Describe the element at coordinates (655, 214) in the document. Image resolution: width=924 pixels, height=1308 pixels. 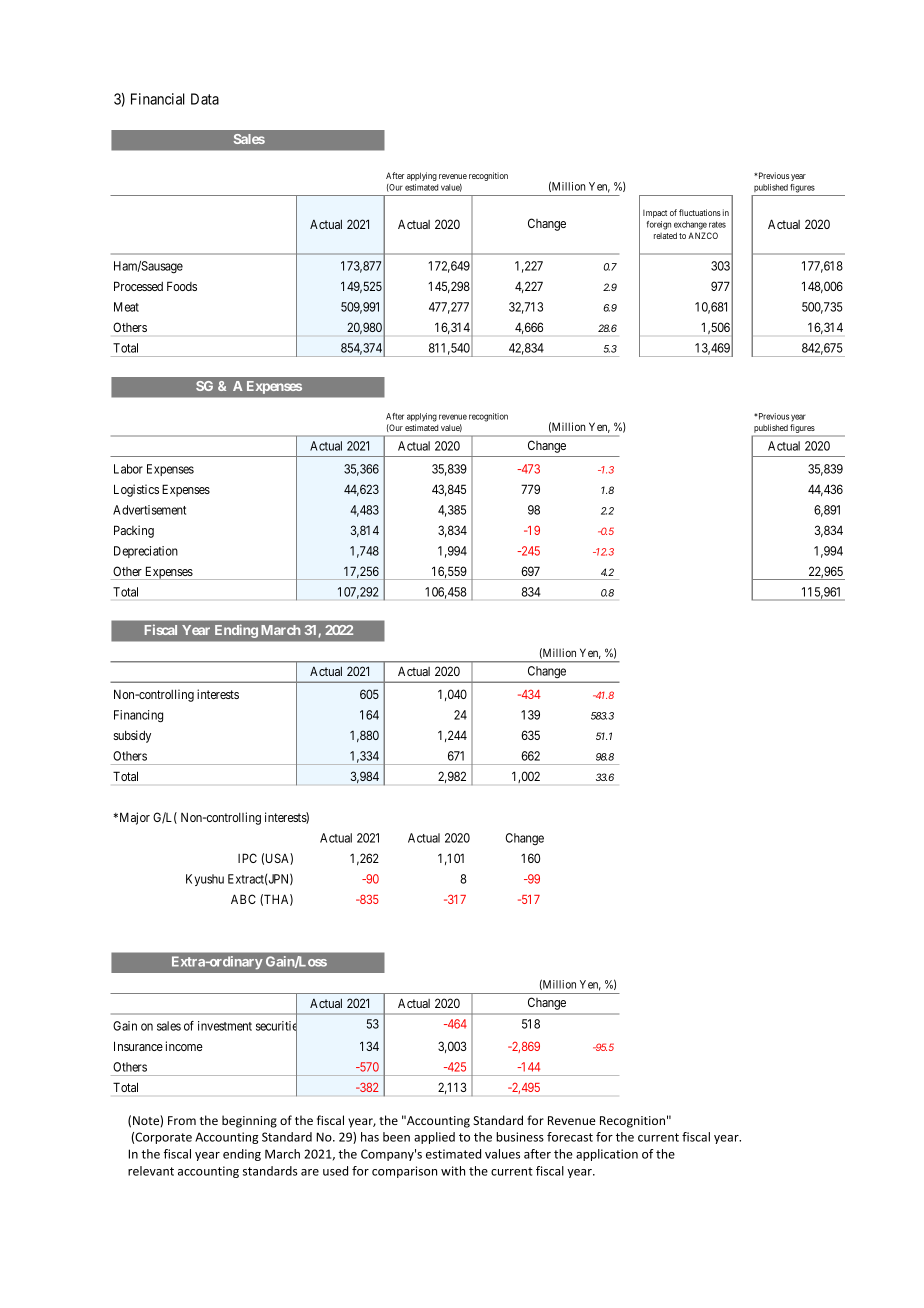
I see `Impact` at that location.
